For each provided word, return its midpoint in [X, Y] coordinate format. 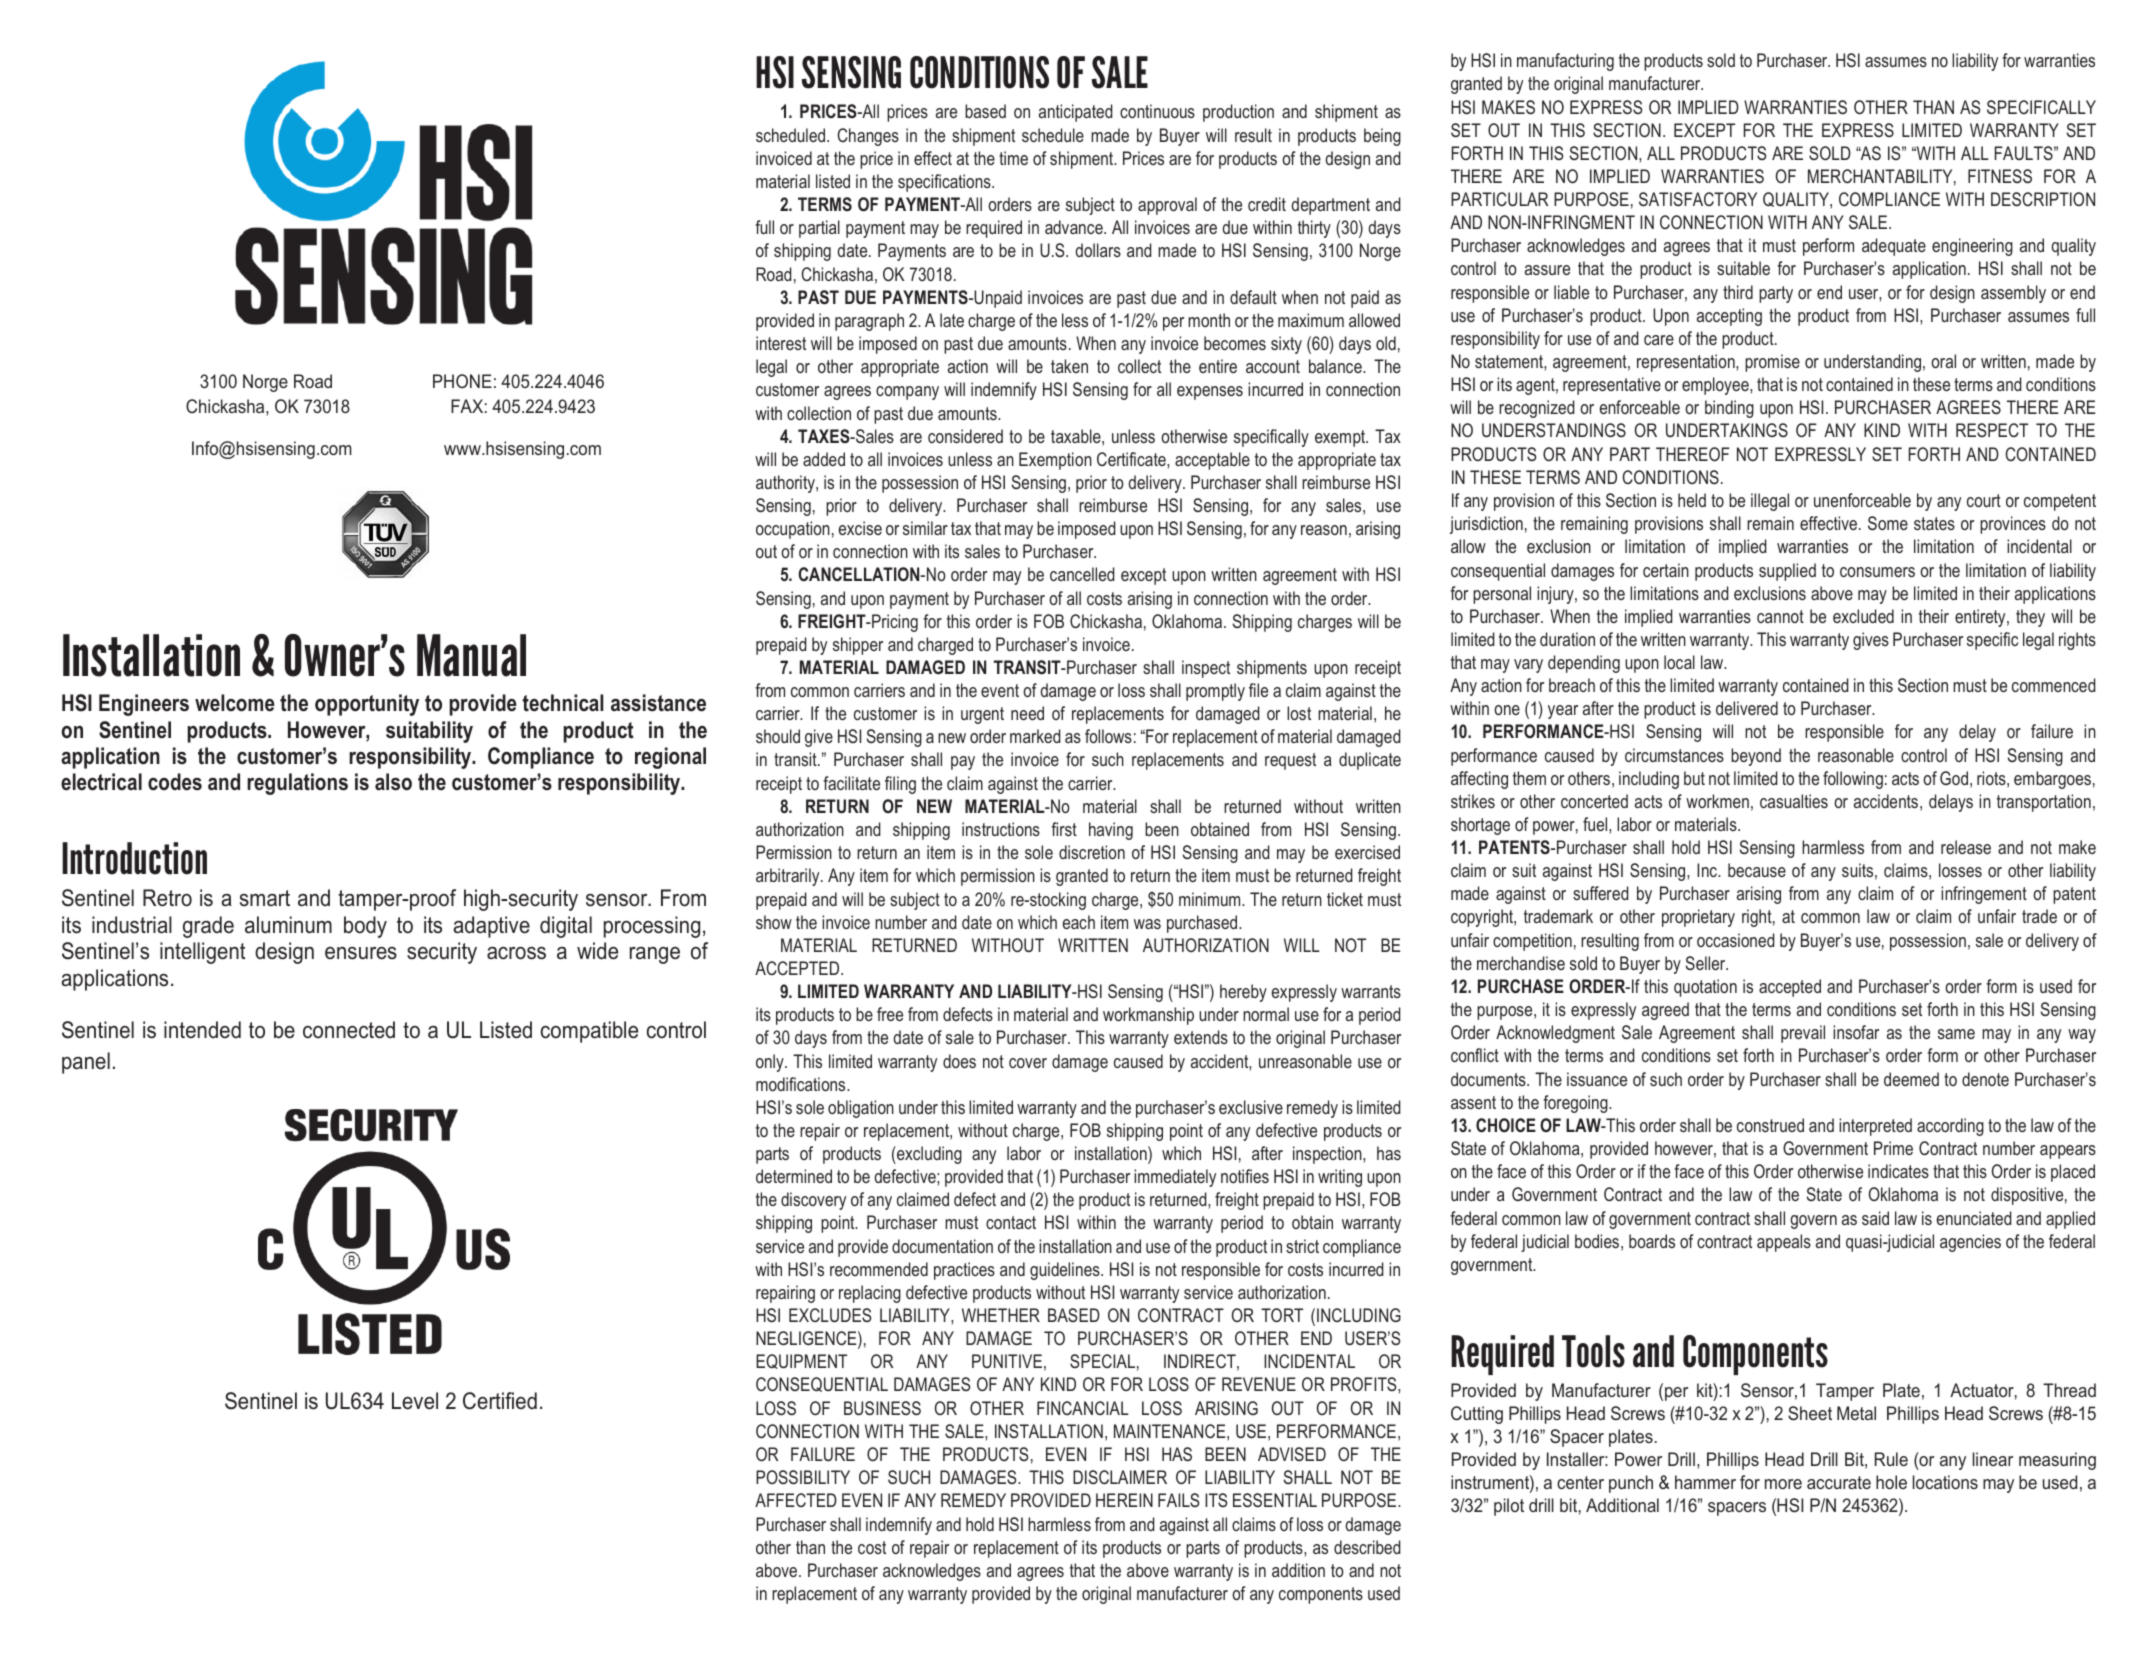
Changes [868, 137]
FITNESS [2000, 176]
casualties [1794, 801]
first [1064, 829]
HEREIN [1124, 1500]
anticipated [1076, 113]
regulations [297, 784]
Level [415, 1401]
